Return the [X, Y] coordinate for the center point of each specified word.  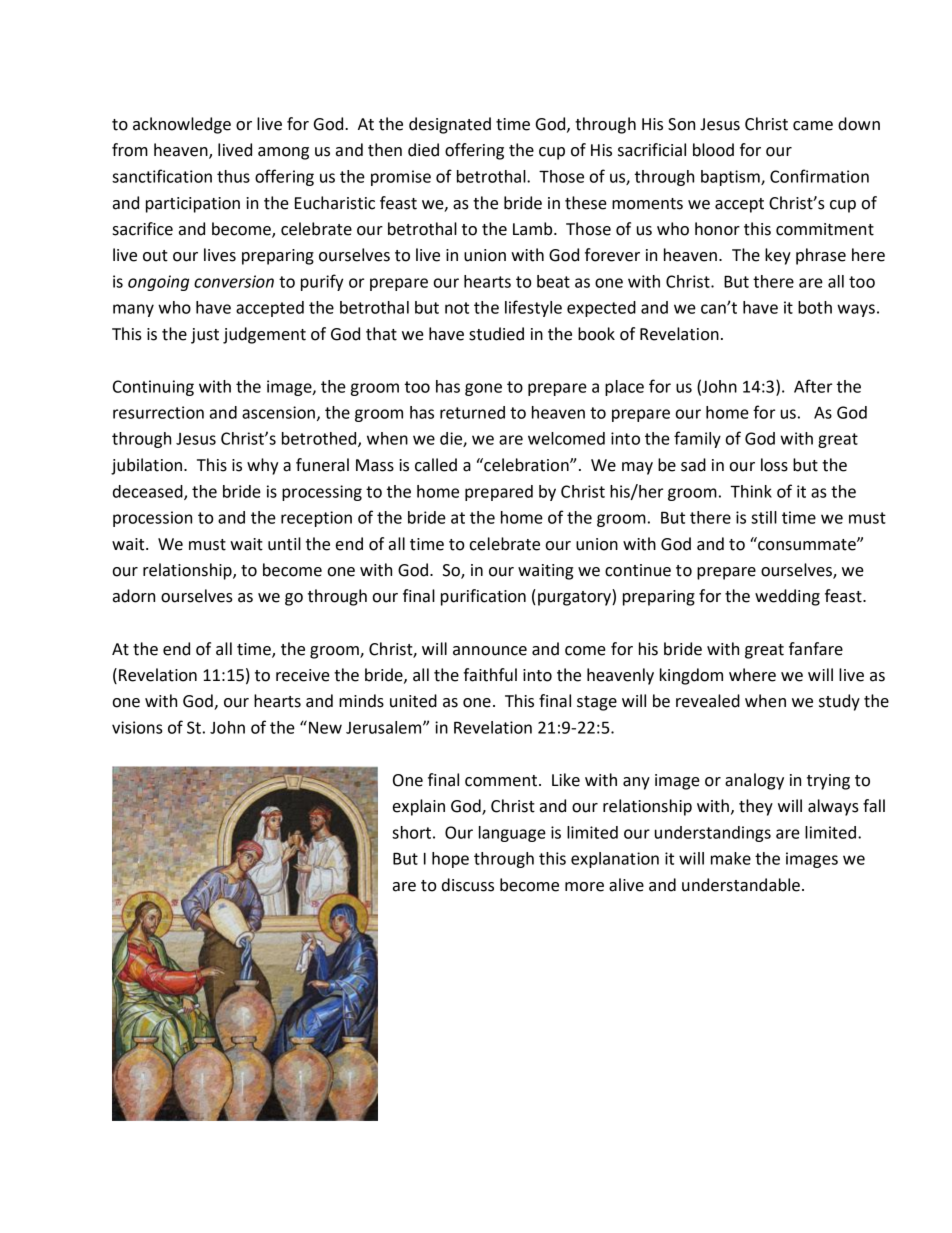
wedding [787, 597]
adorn [134, 596]
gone [483, 389]
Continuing [153, 388]
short [411, 832]
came [813, 126]
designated [450, 125]
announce [490, 651]
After [813, 386]
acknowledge [182, 125]
